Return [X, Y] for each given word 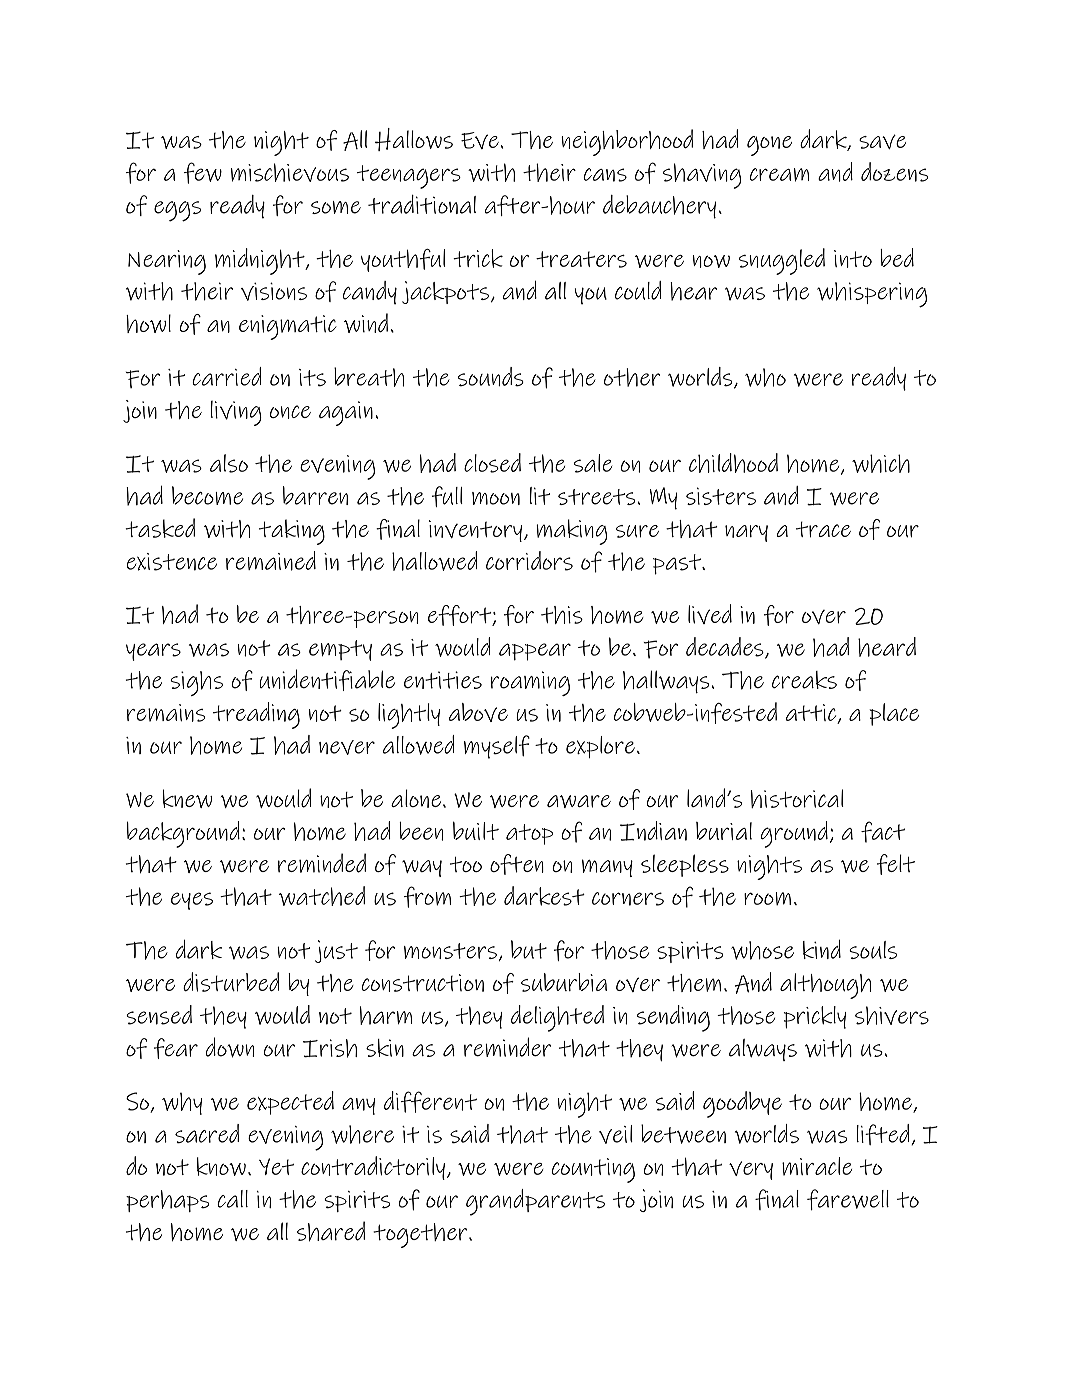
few [203, 173]
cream [779, 175]
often [517, 864]
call [232, 1199]
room [767, 899]
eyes [192, 901]
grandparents [535, 1202]
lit [540, 496]
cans [605, 175]
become [207, 495]
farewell [848, 1200]
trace [823, 529]
